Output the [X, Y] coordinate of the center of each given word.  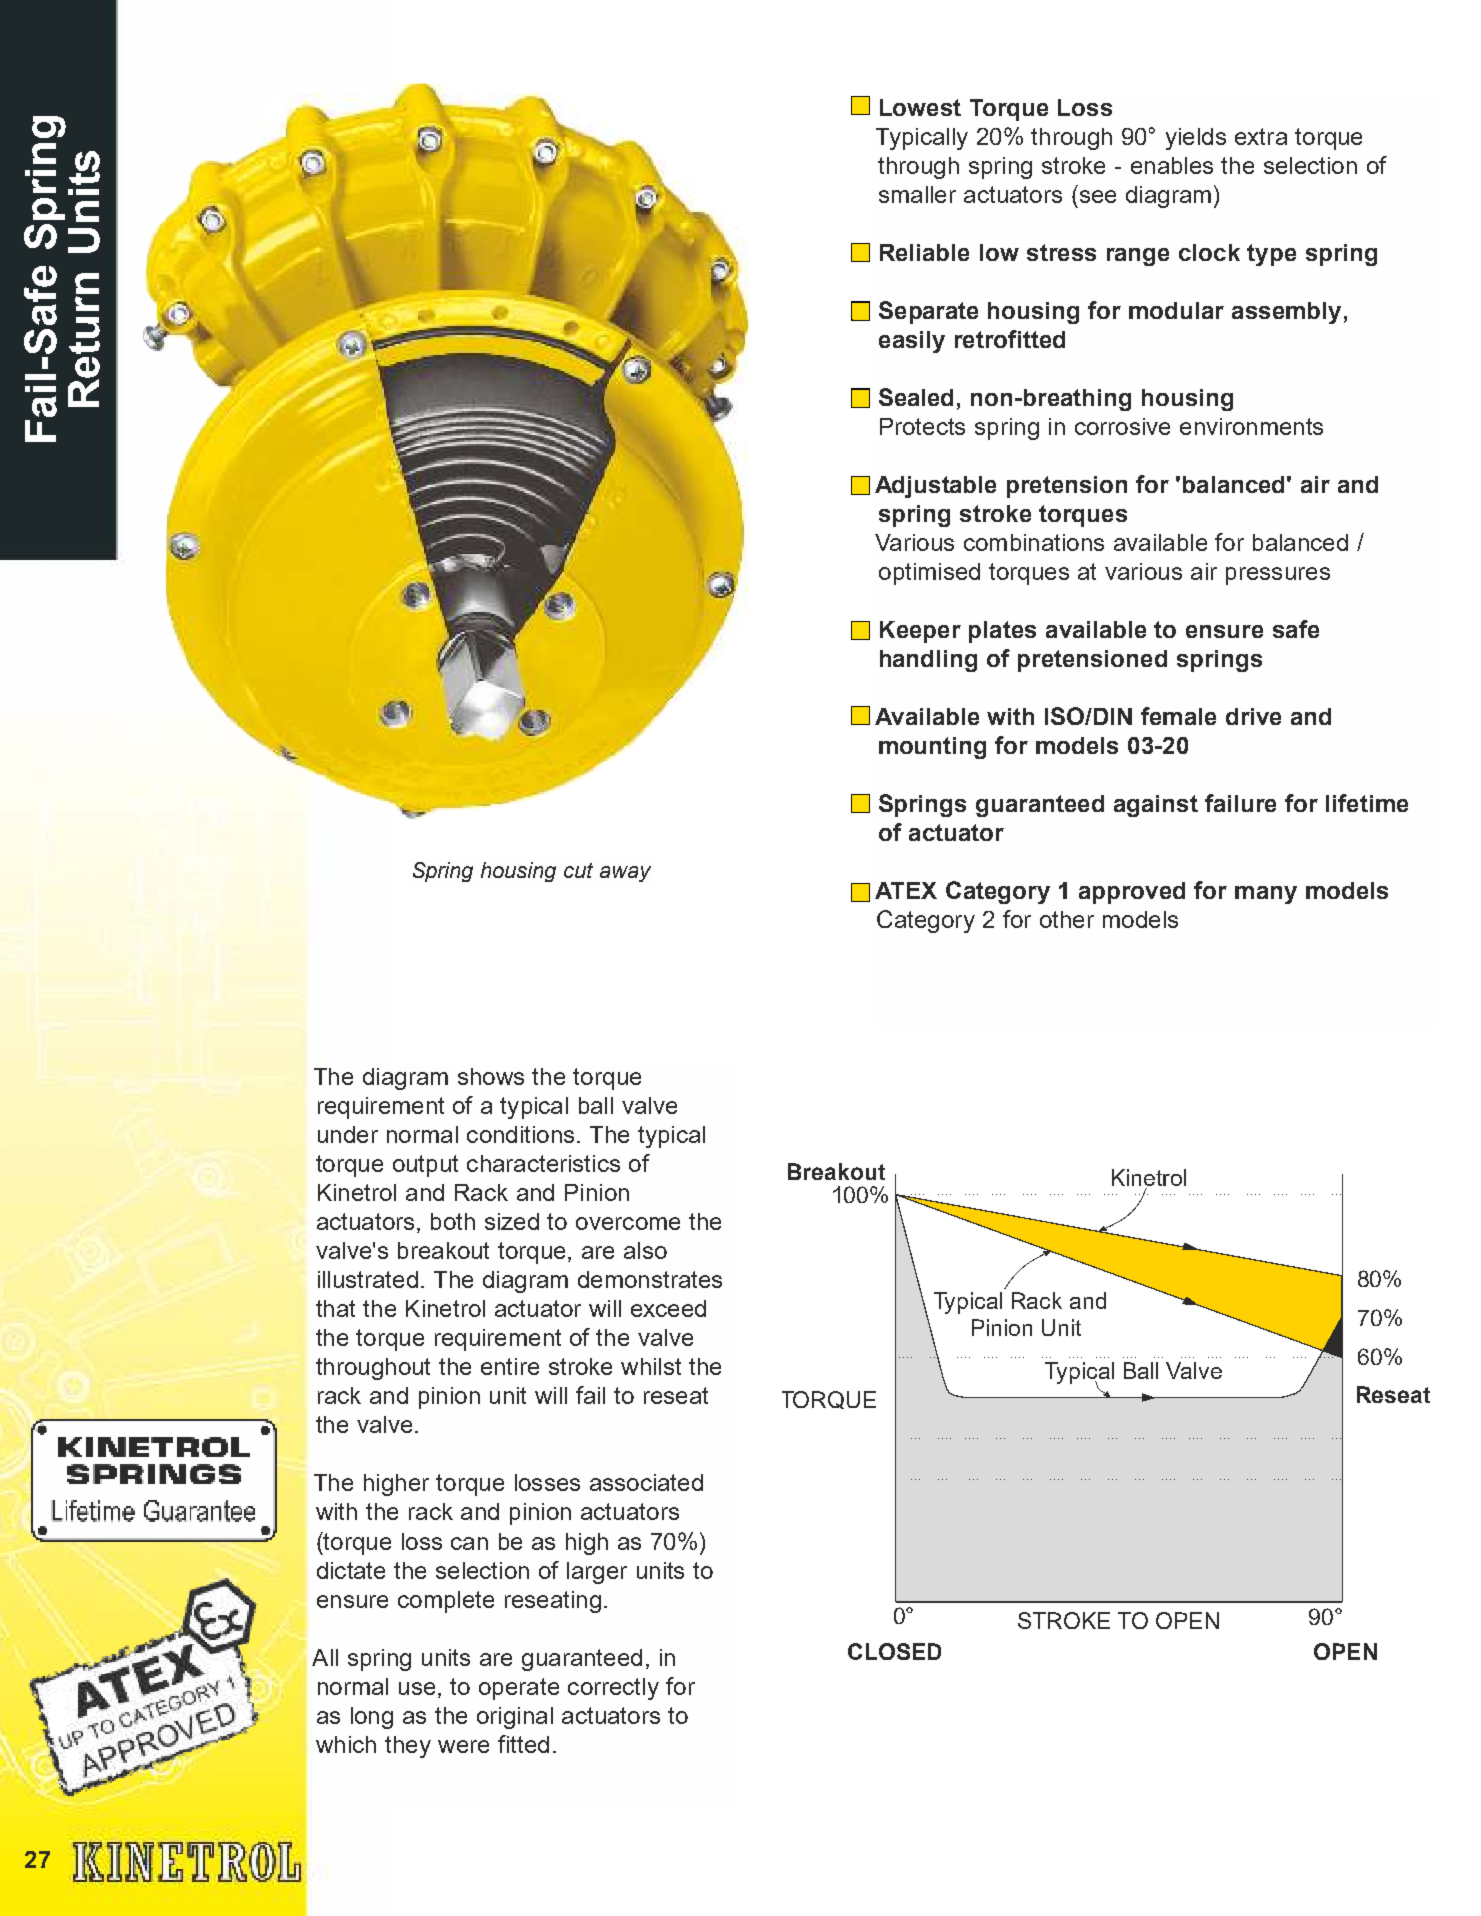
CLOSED [894, 1651]
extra [1261, 136]
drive [1253, 716]
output [425, 1166]
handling [928, 661]
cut [578, 870]
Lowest [920, 107]
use [417, 1688]
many [1266, 895]
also [645, 1250]
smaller [917, 194]
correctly [613, 1689]
